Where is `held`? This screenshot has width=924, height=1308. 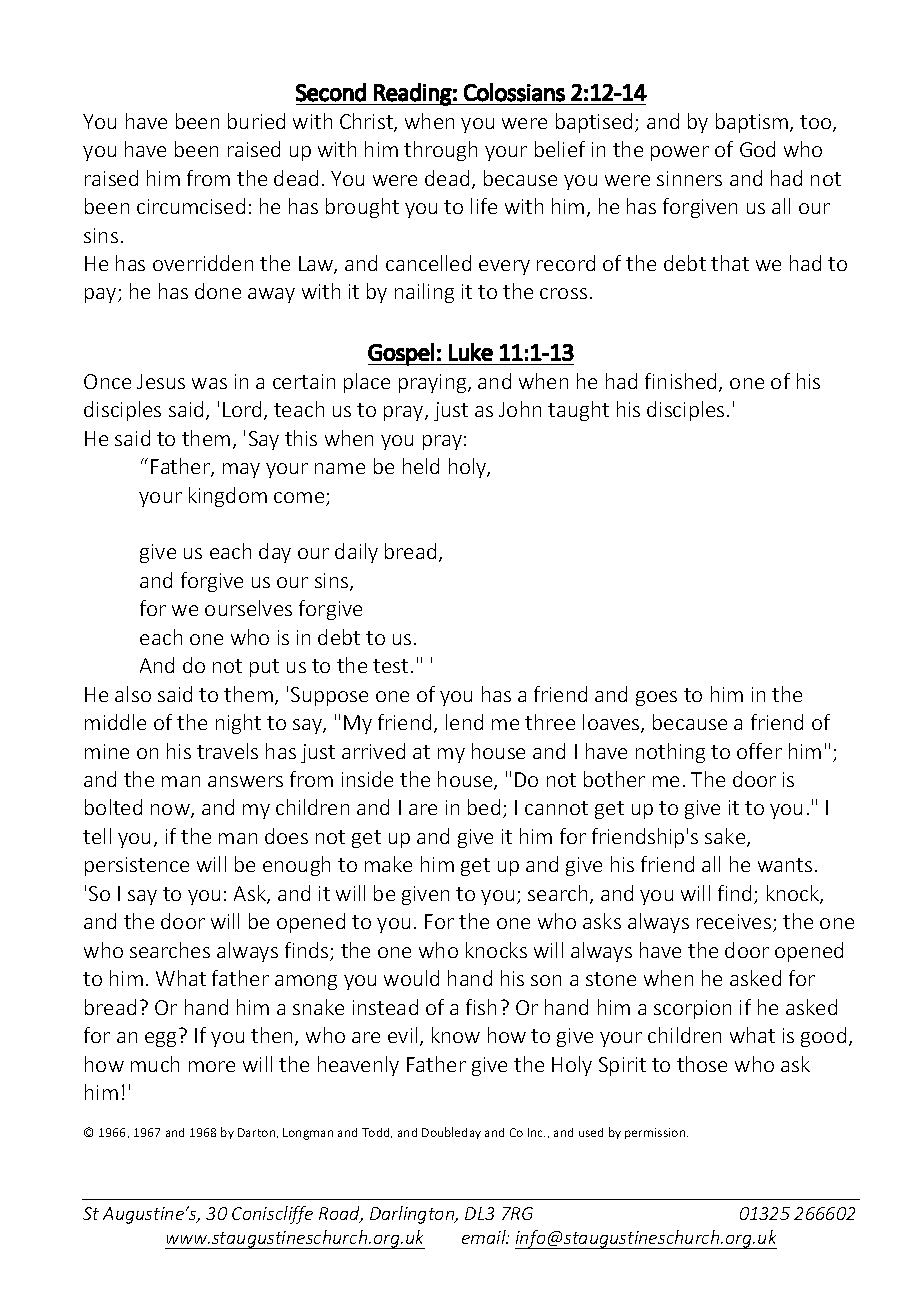
held is located at coordinates (421, 466).
